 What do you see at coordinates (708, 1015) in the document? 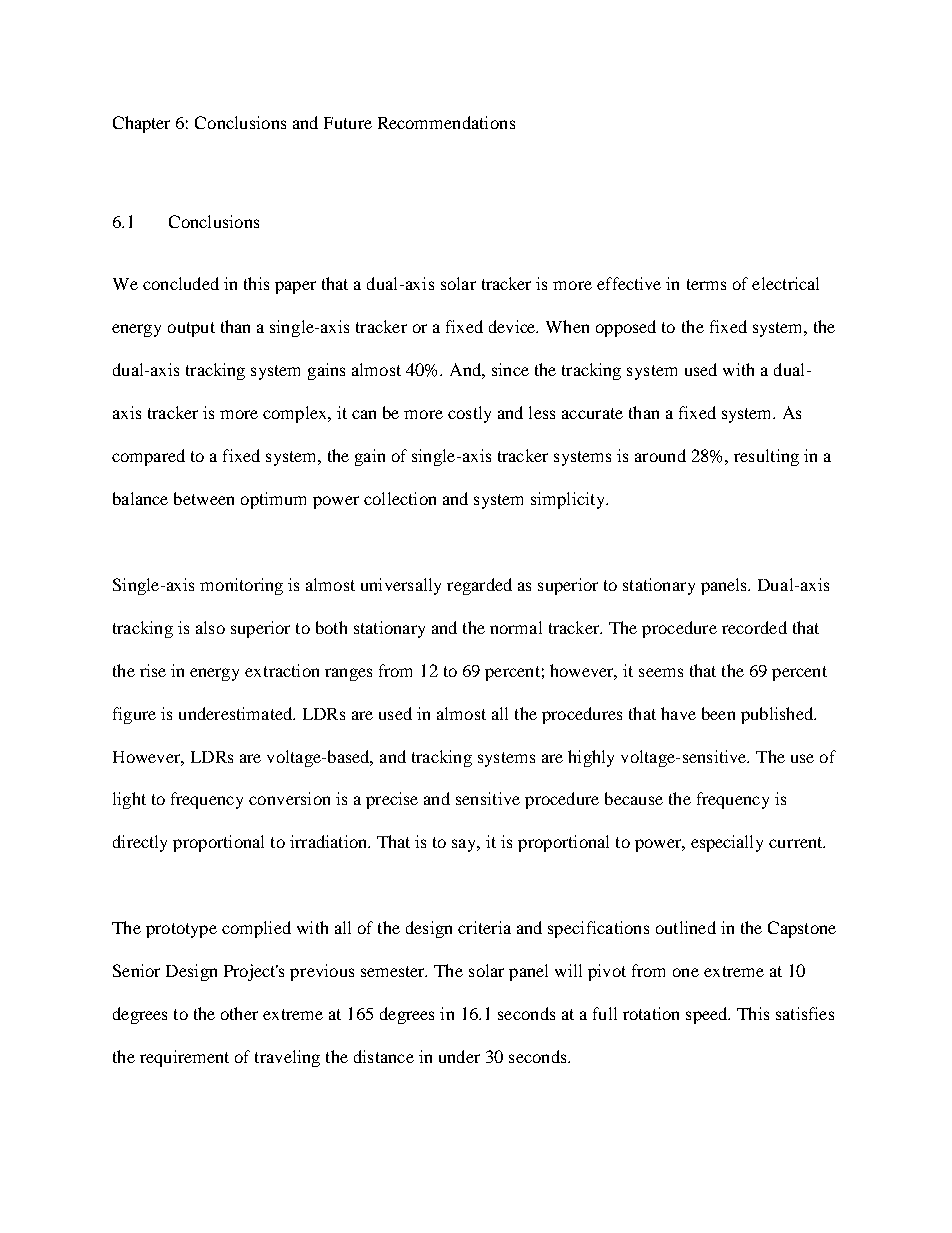
I see `speed` at bounding box center [708, 1015].
